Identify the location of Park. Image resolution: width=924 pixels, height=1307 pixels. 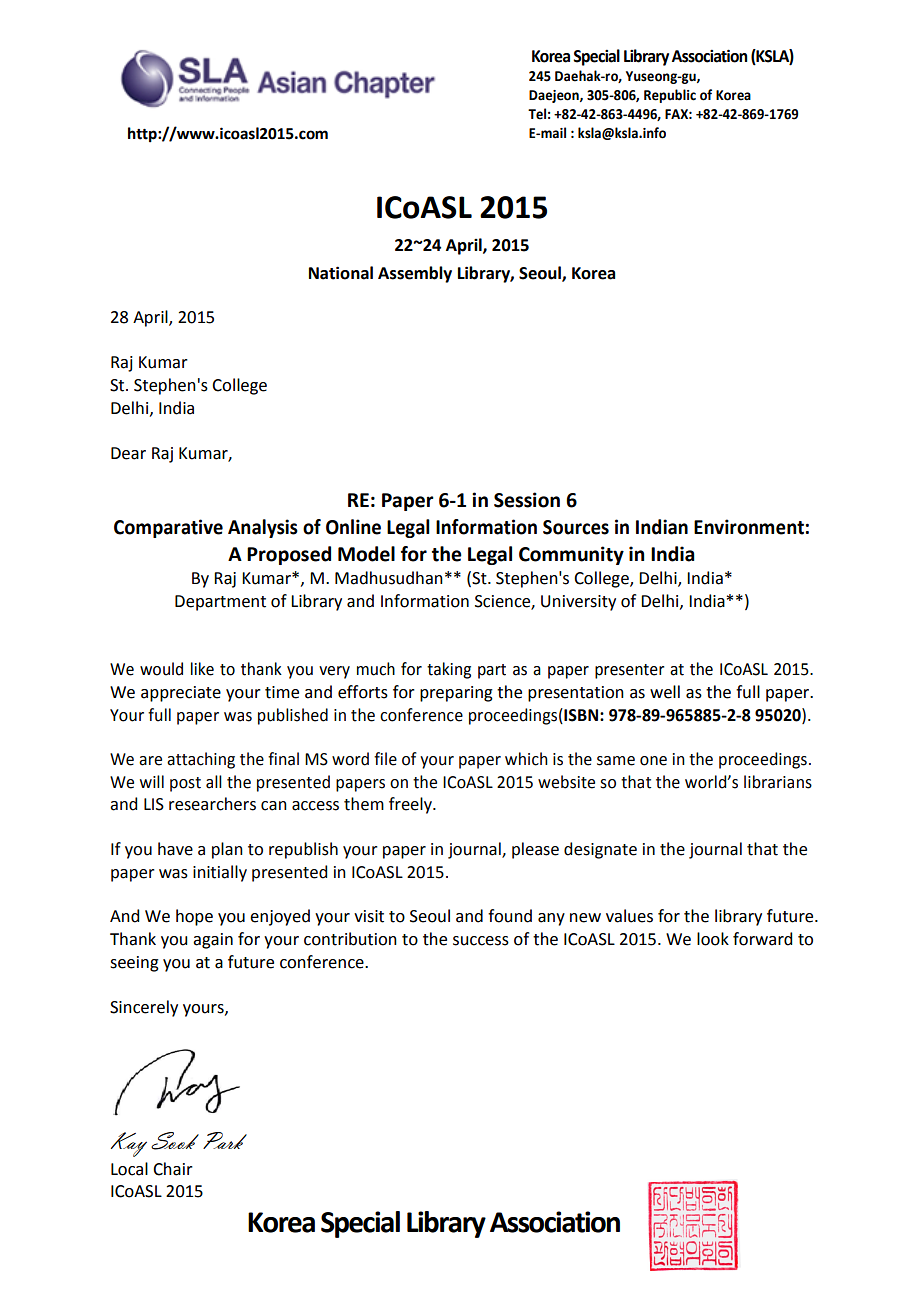
(225, 1140).
